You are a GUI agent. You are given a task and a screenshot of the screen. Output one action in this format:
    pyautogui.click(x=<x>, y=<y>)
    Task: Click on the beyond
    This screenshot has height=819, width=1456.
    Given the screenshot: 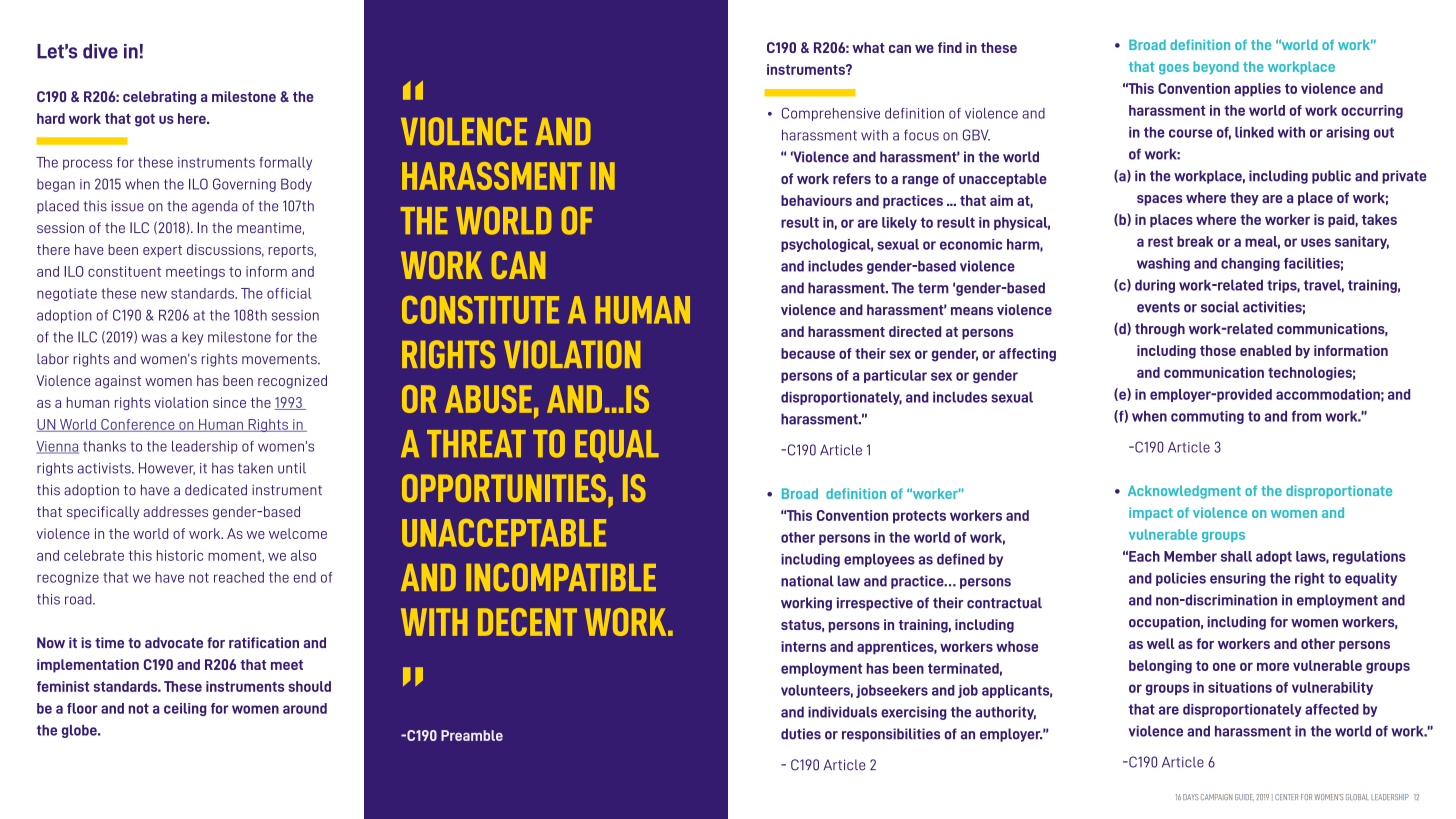 What is the action you would take?
    pyautogui.click(x=1216, y=67)
